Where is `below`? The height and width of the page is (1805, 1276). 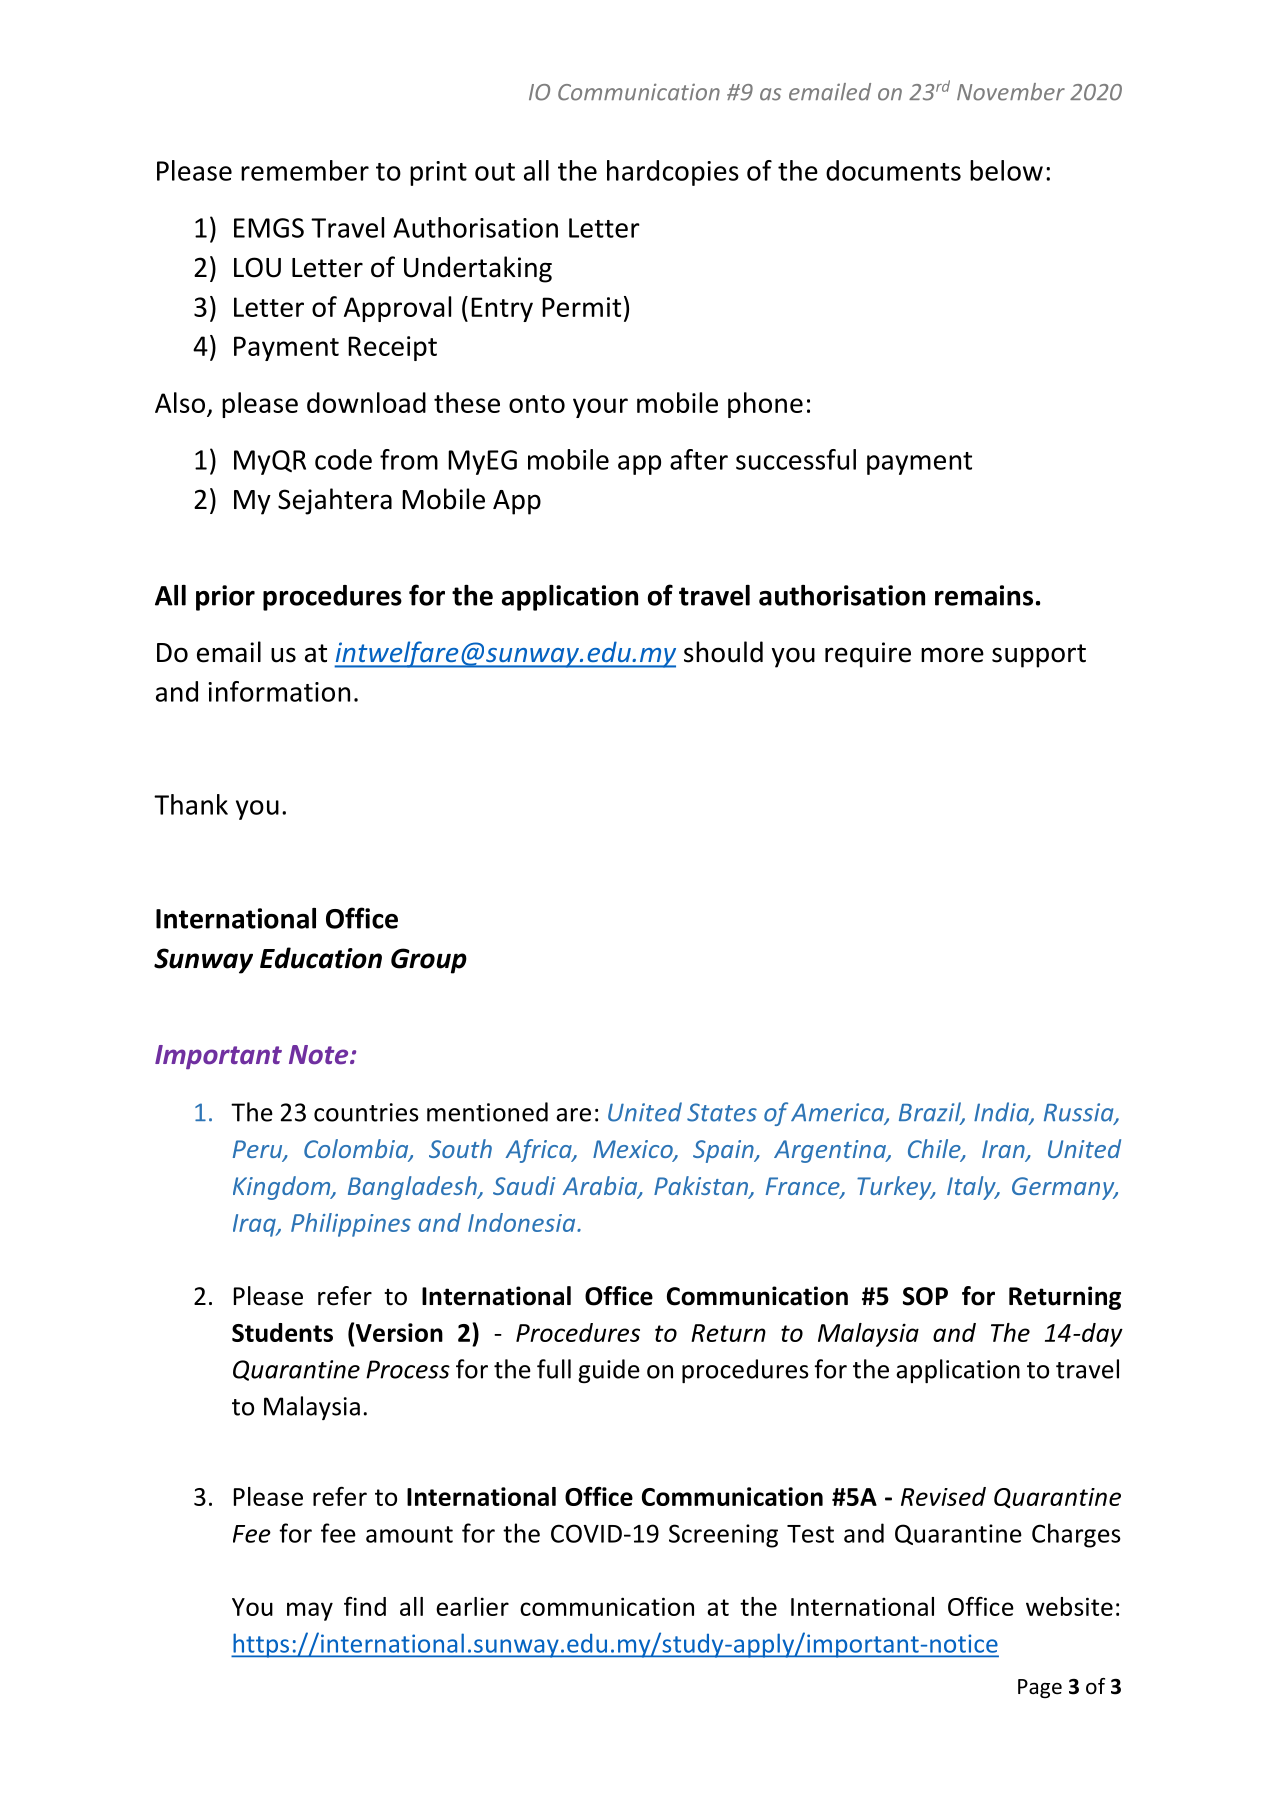
below is located at coordinates (1006, 170).
